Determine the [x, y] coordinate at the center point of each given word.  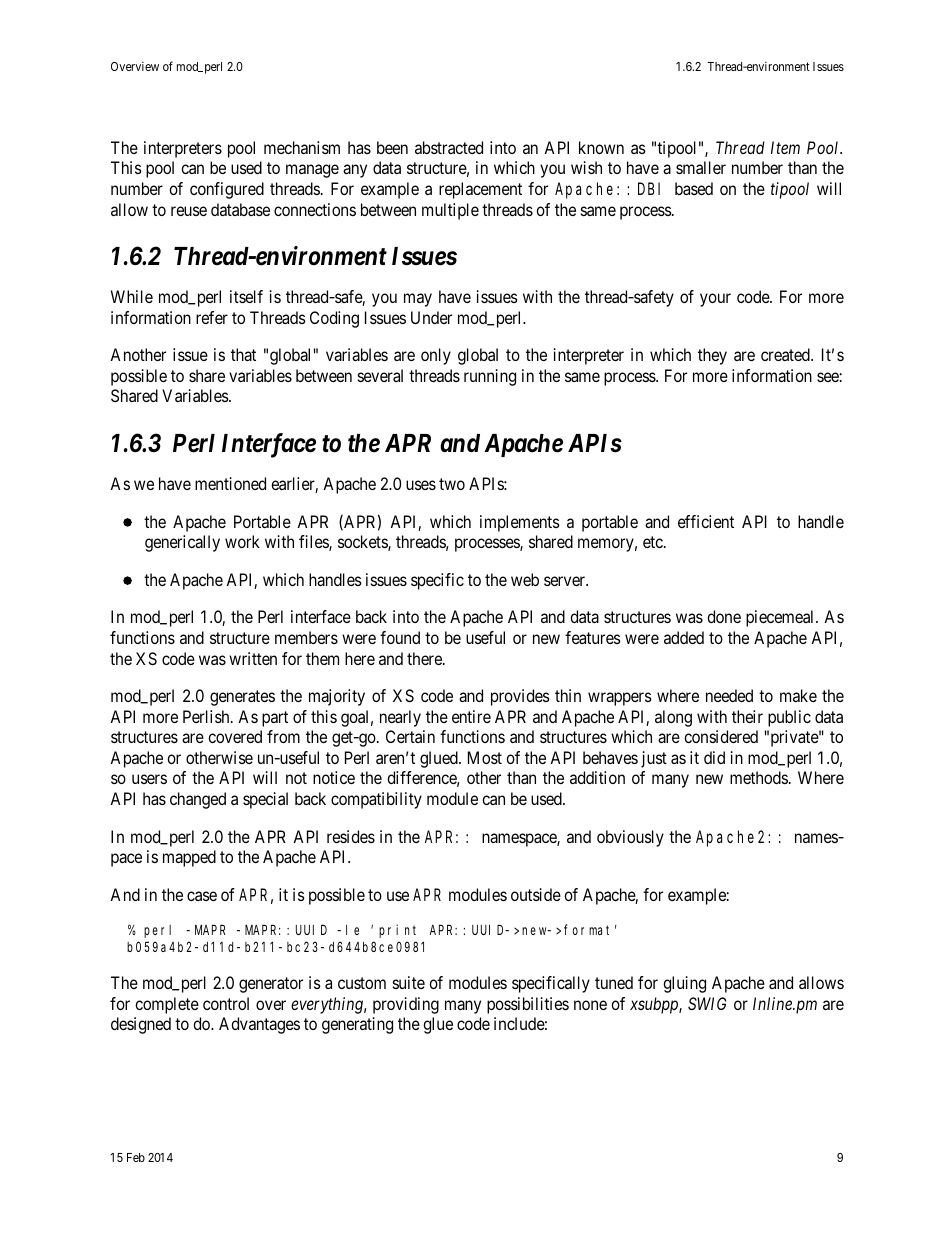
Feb [136, 1157]
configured [227, 190]
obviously [630, 838]
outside [536, 894]
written [253, 658]
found [400, 637]
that [243, 354]
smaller [701, 167]
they [712, 356]
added [684, 637]
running [490, 377]
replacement [480, 190]
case [202, 896]
